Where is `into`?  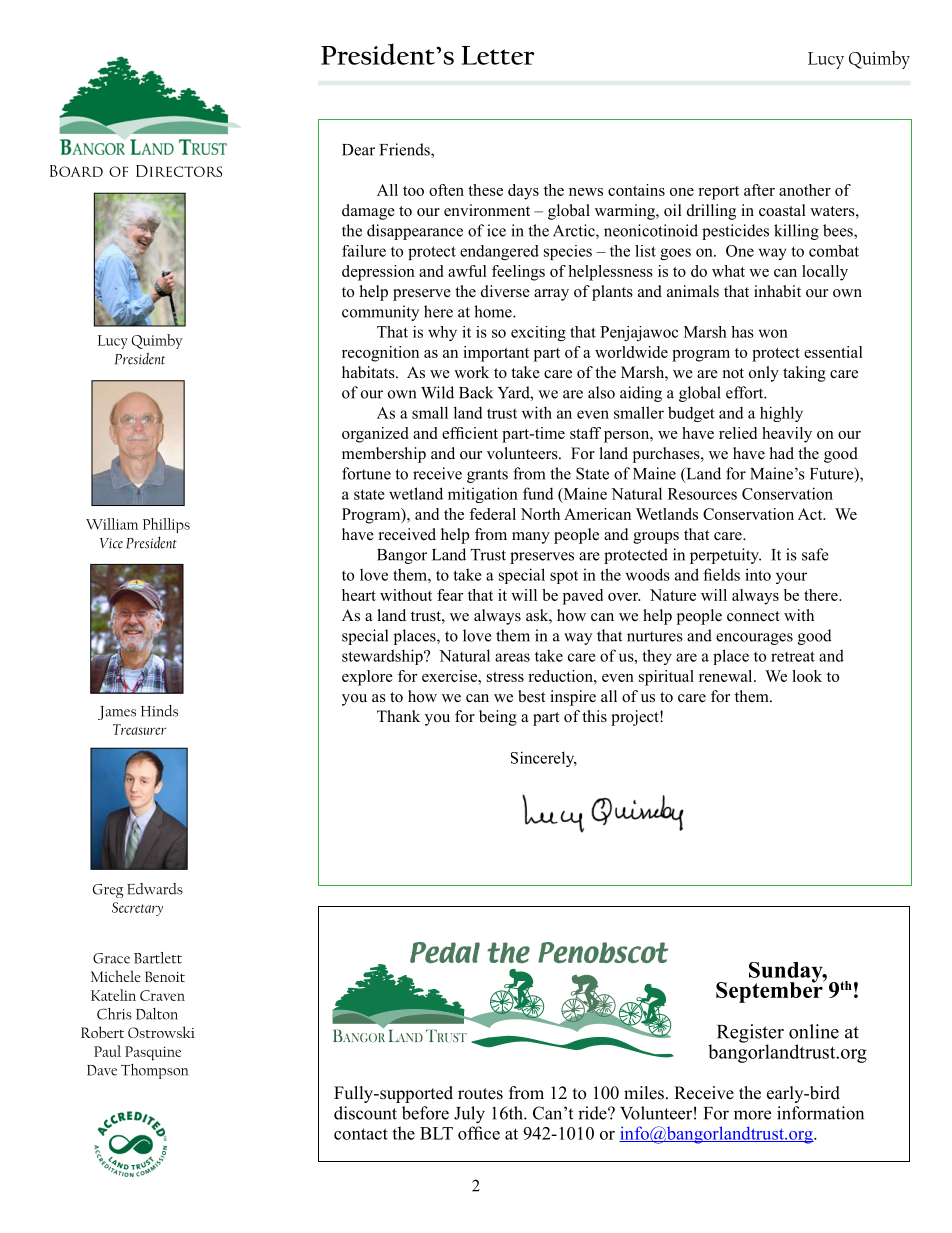 into is located at coordinates (758, 574).
